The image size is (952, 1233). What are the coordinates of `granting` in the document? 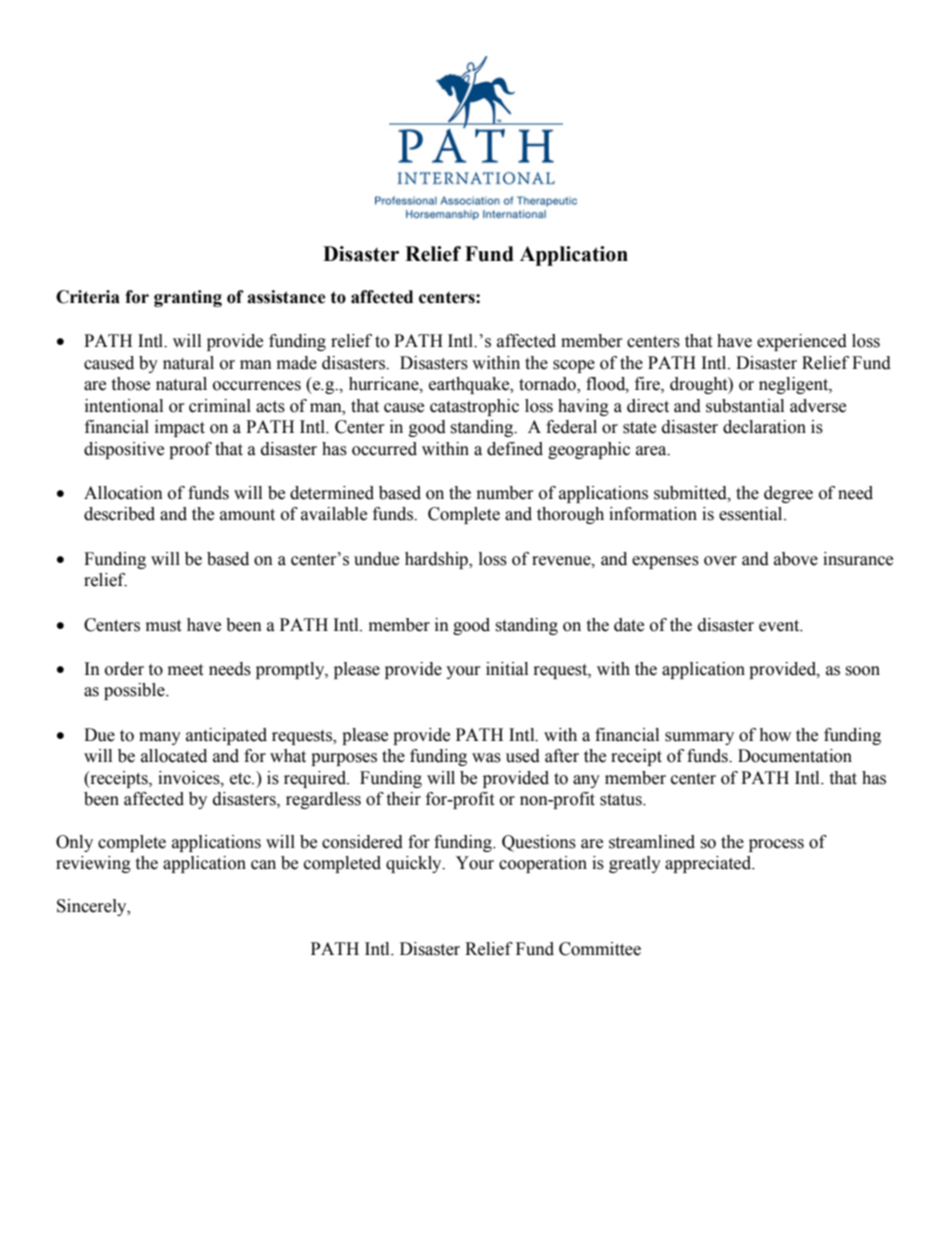 It's located at (188, 298).
